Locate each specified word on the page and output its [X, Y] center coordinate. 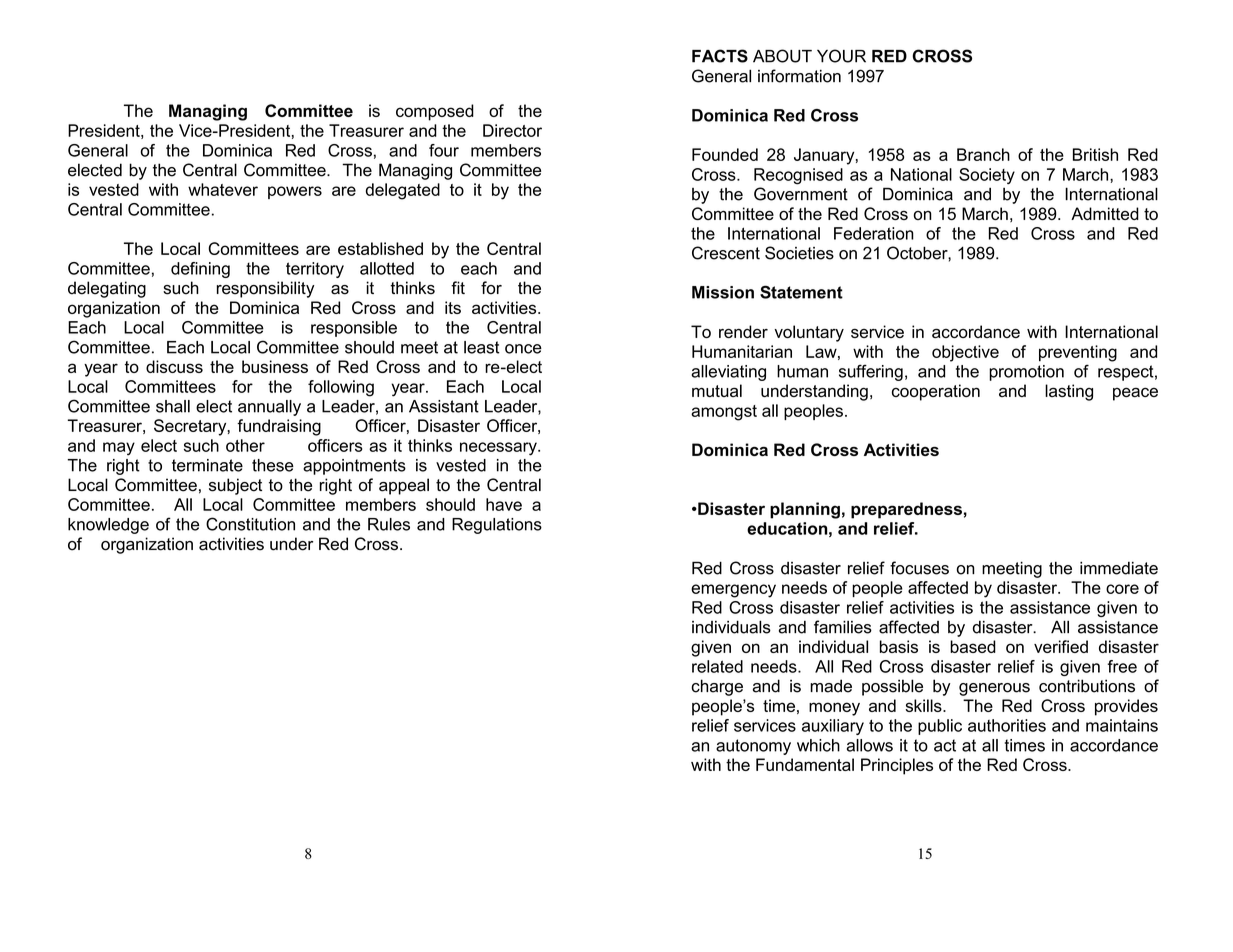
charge [717, 687]
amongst [724, 413]
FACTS [720, 56]
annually [269, 408]
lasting [1069, 392]
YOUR [841, 56]
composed [435, 112]
